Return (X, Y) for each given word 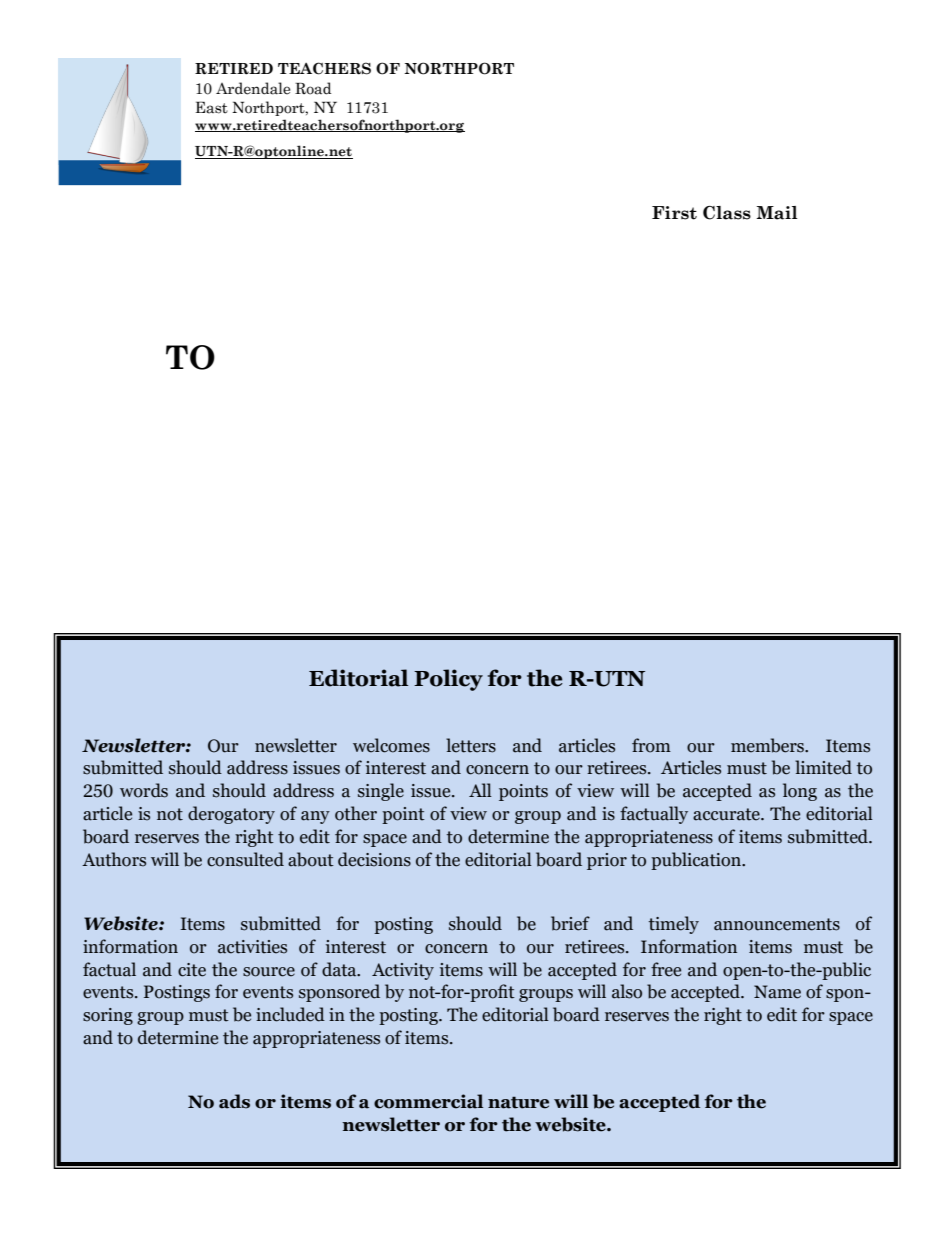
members (768, 745)
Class (727, 213)
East (212, 107)
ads (234, 1101)
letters (471, 745)
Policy (448, 680)
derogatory (231, 815)
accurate (727, 814)
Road (313, 88)
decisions (374, 859)
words (144, 790)
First (674, 213)
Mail (776, 213)
